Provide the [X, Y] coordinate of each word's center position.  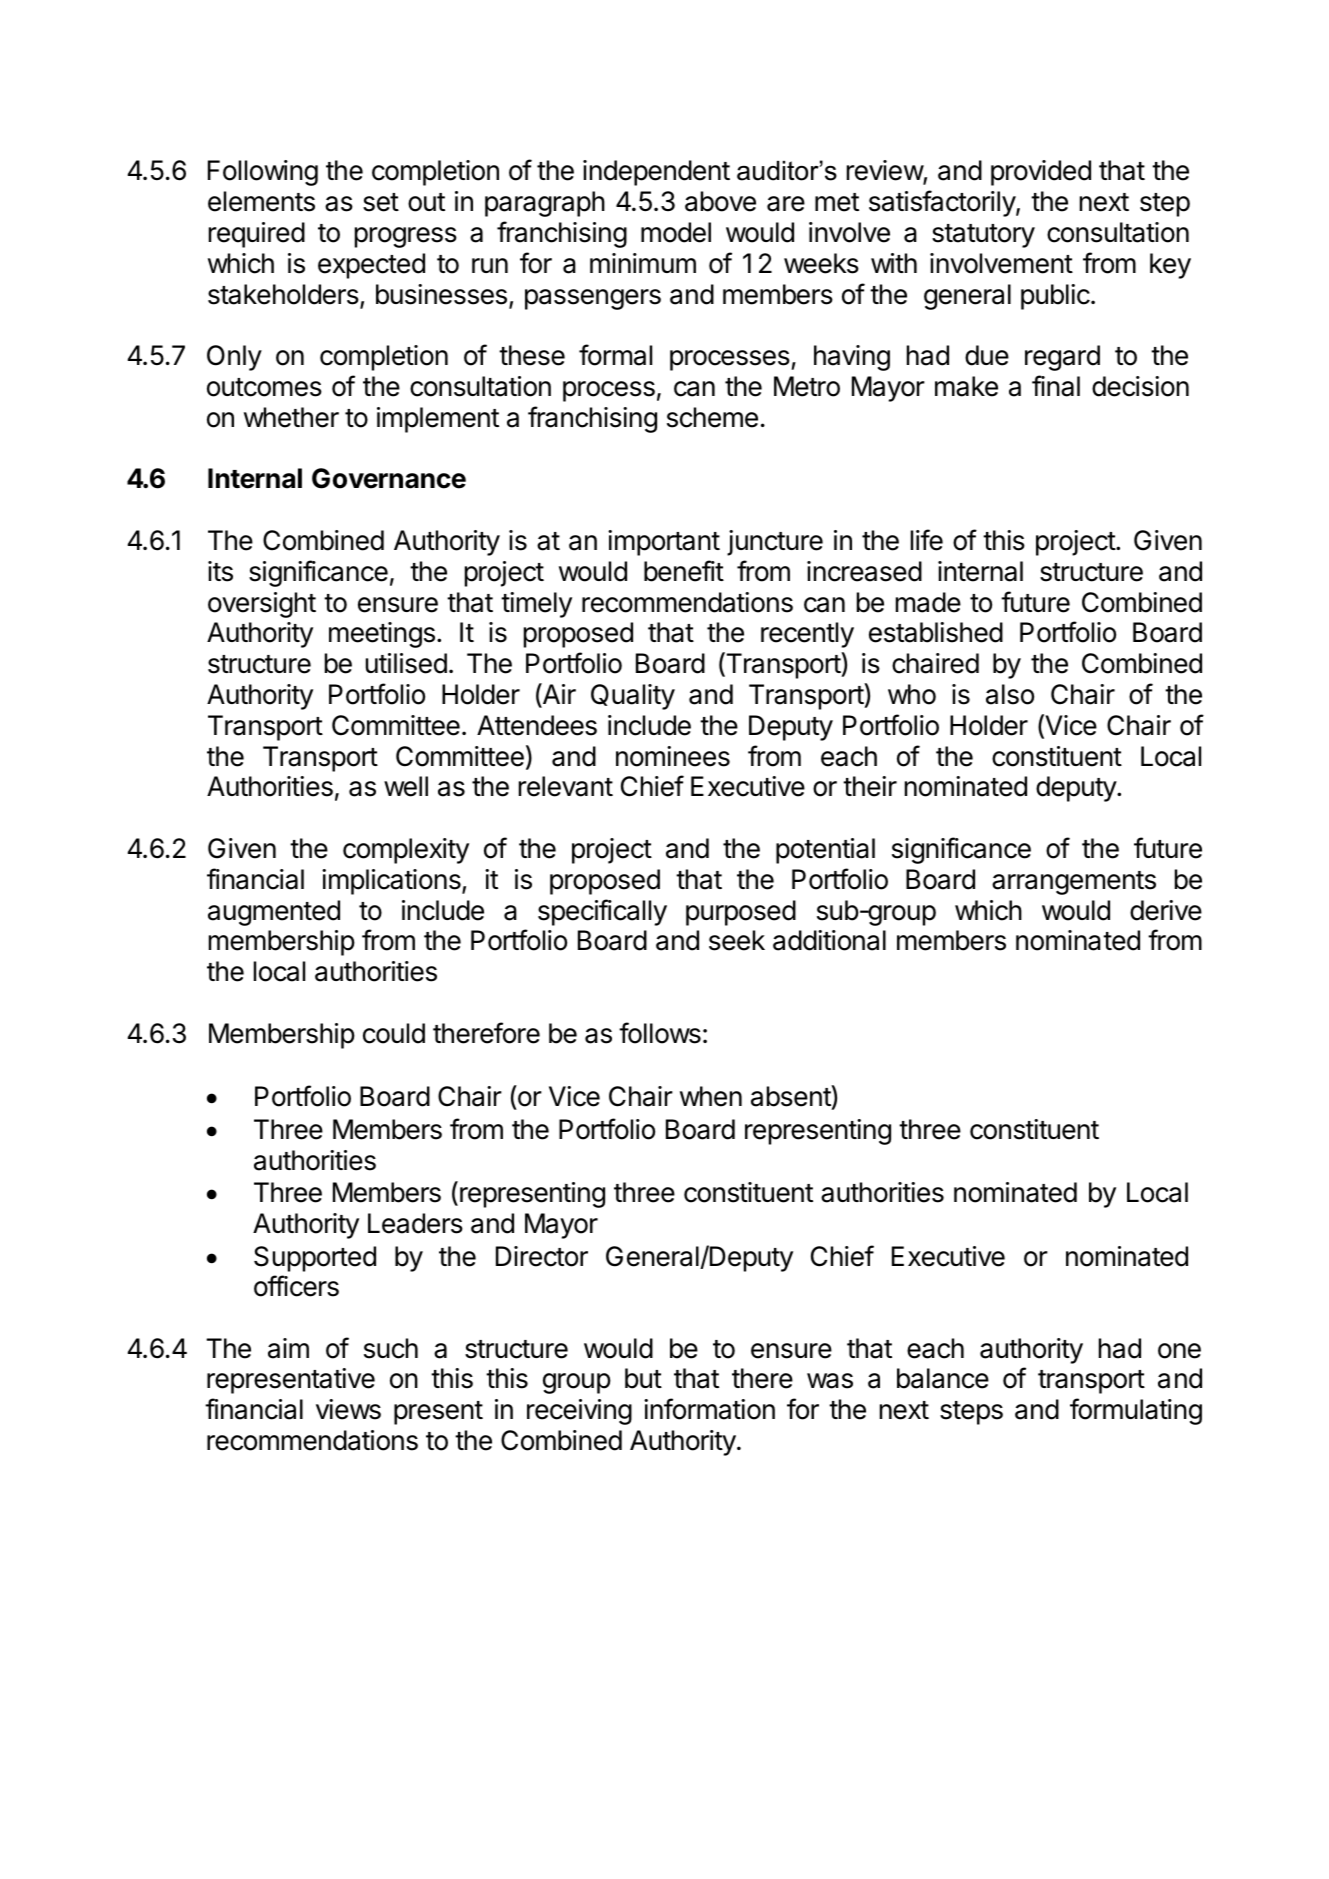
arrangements [1074, 883]
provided [1041, 173]
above [720, 201]
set [381, 202]
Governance [389, 478]
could [394, 1033]
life [927, 540]
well [406, 786]
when [711, 1096]
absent [791, 1096]
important [664, 543]
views [348, 1409]
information [709, 1409]
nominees [673, 756]
